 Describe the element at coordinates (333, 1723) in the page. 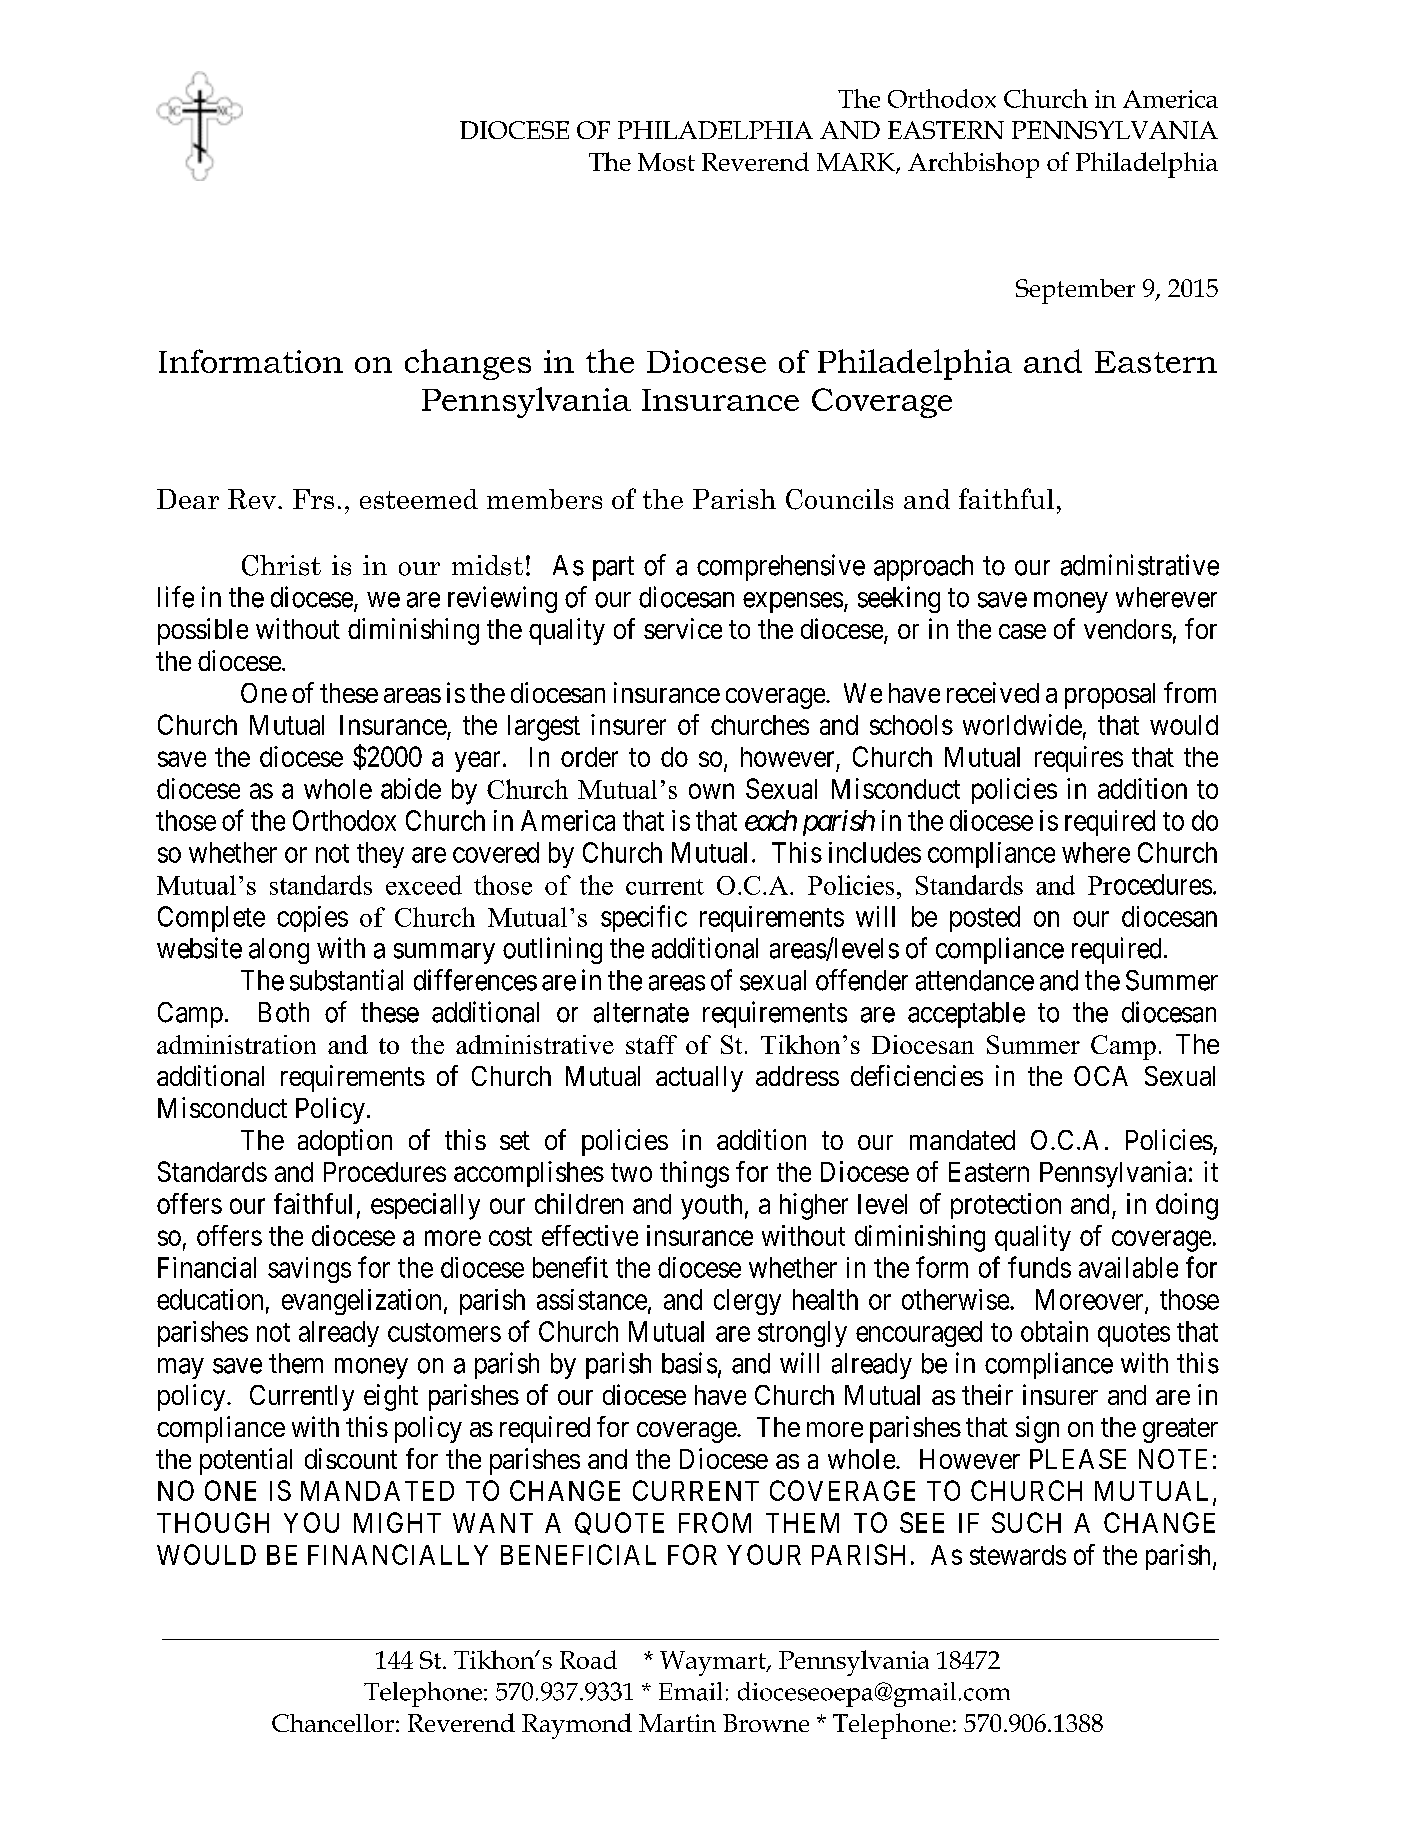

I see `Chancellor` at that location.
